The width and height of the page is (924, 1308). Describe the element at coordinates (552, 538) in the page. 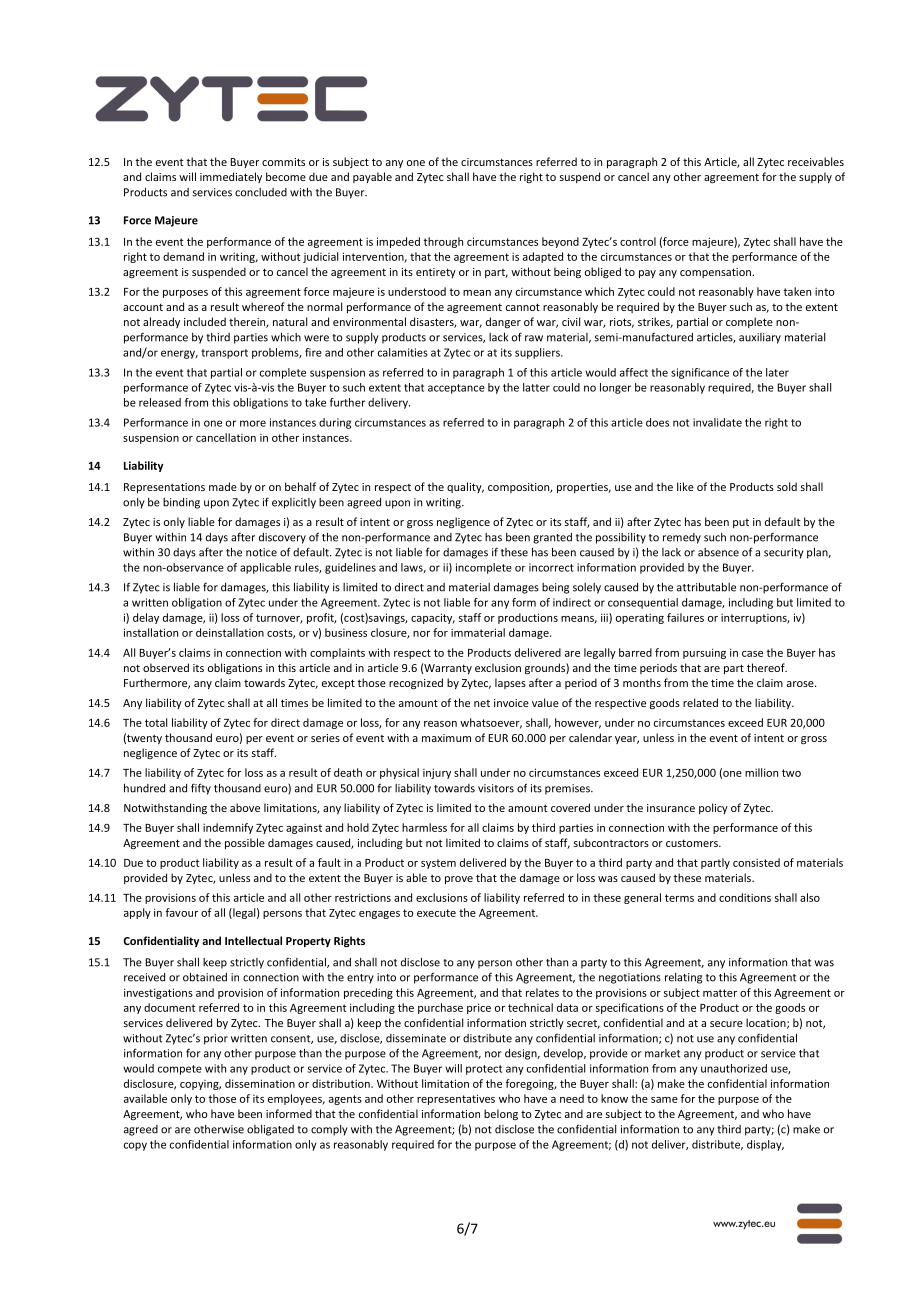

I see `granted` at that location.
